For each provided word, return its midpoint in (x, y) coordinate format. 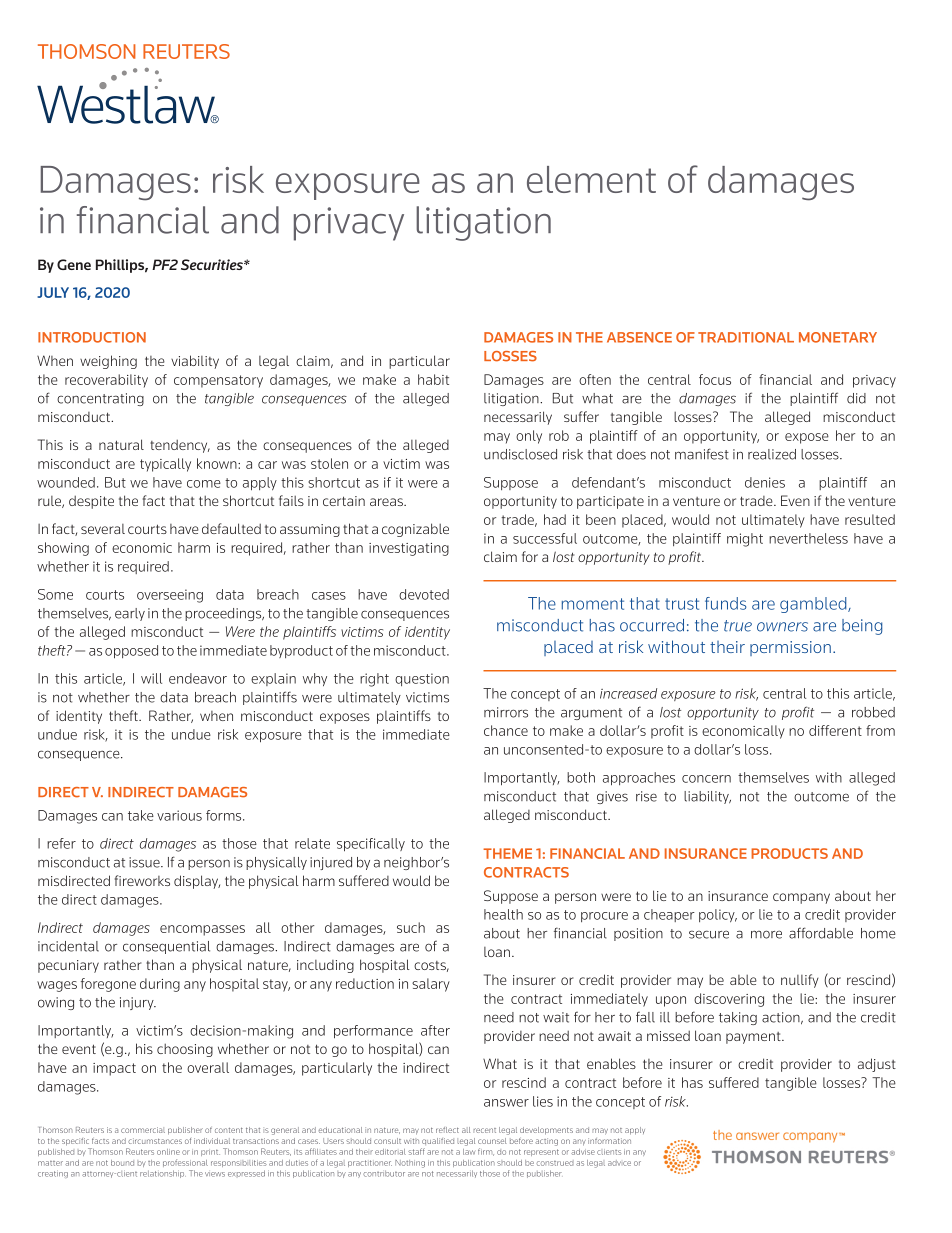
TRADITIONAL (746, 337)
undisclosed (520, 454)
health (503, 914)
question (422, 679)
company (801, 898)
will (151, 678)
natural (121, 444)
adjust (877, 1065)
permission (790, 648)
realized (772, 454)
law (469, 1152)
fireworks (142, 880)
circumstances (155, 1141)
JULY (53, 292)
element (591, 179)
